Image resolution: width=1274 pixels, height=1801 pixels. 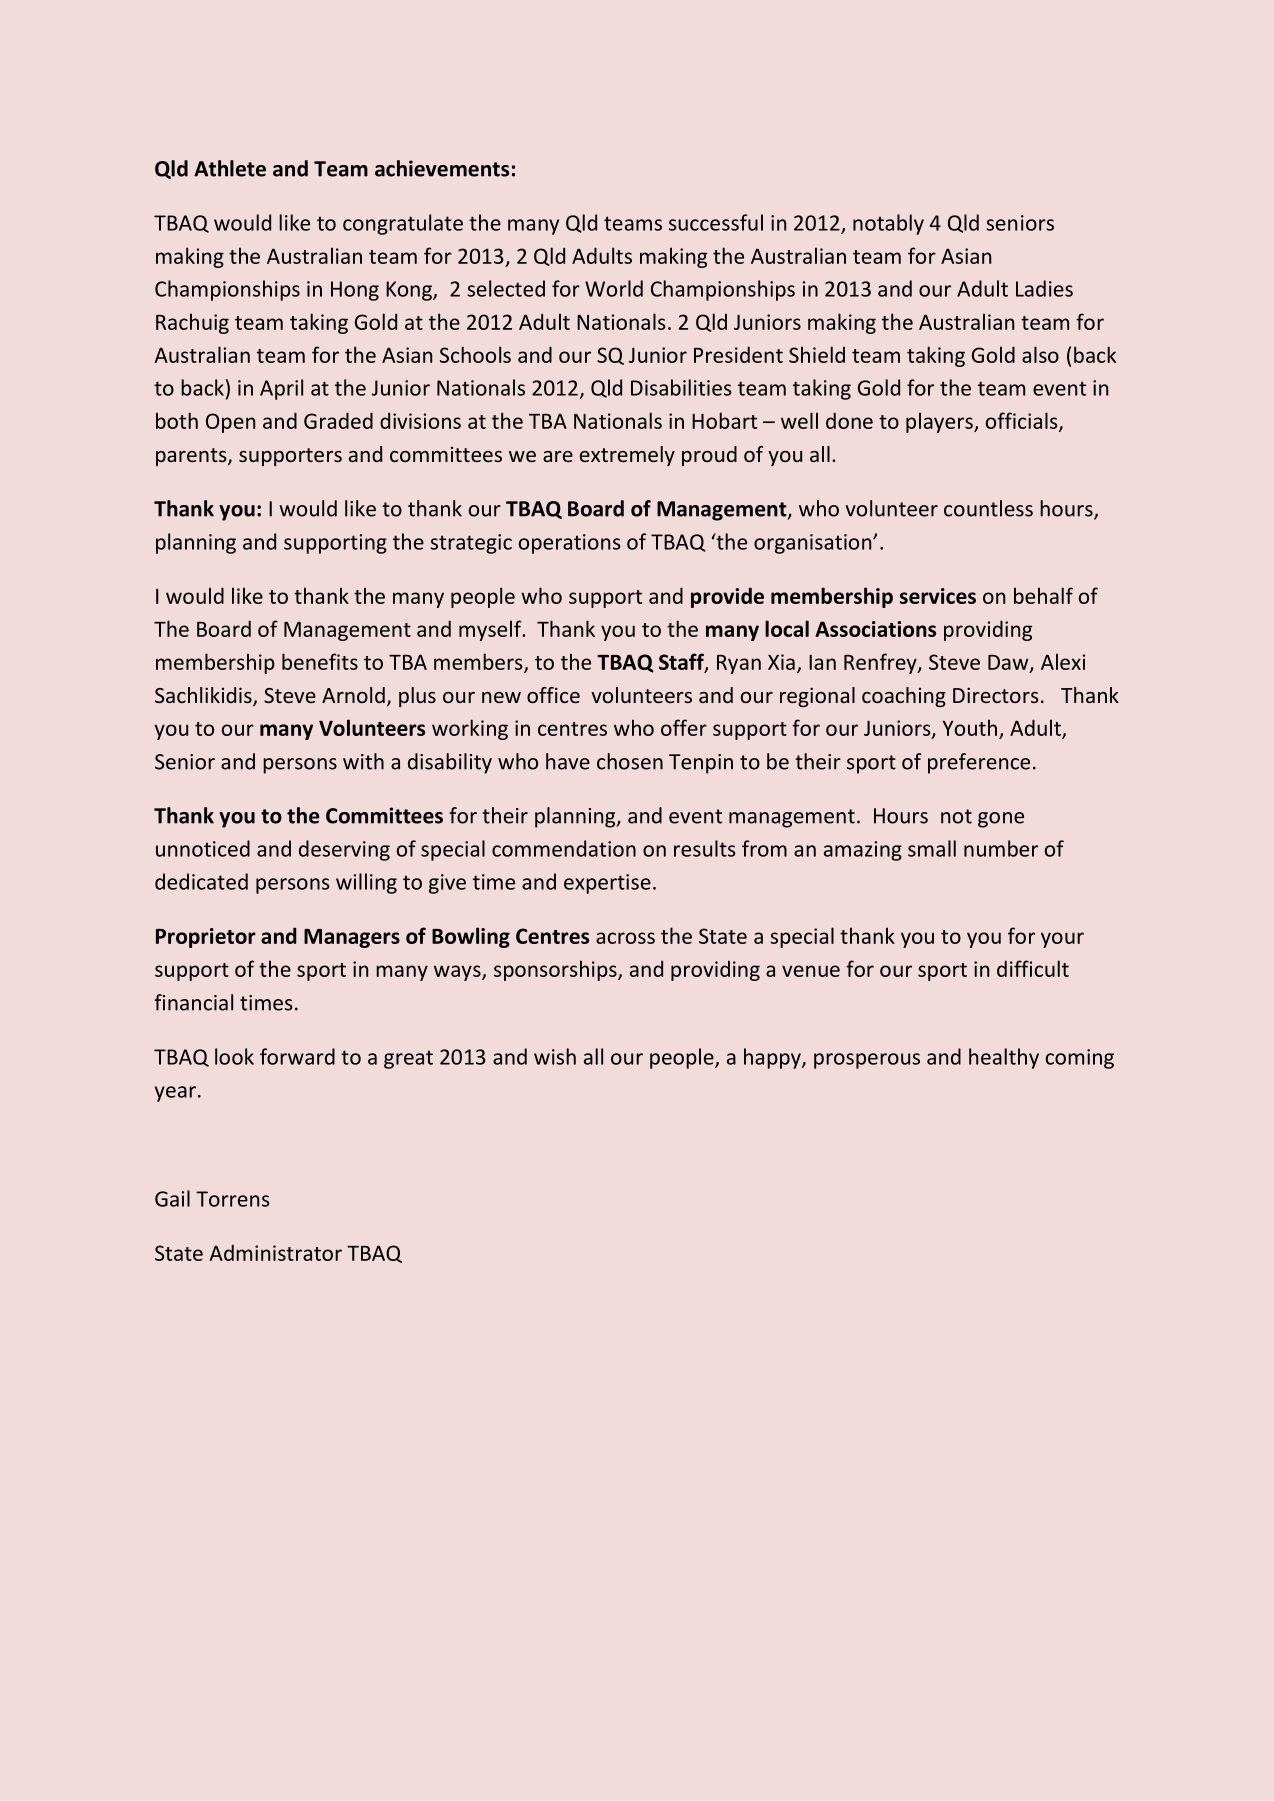 I want to click on Athlete, so click(x=230, y=168).
